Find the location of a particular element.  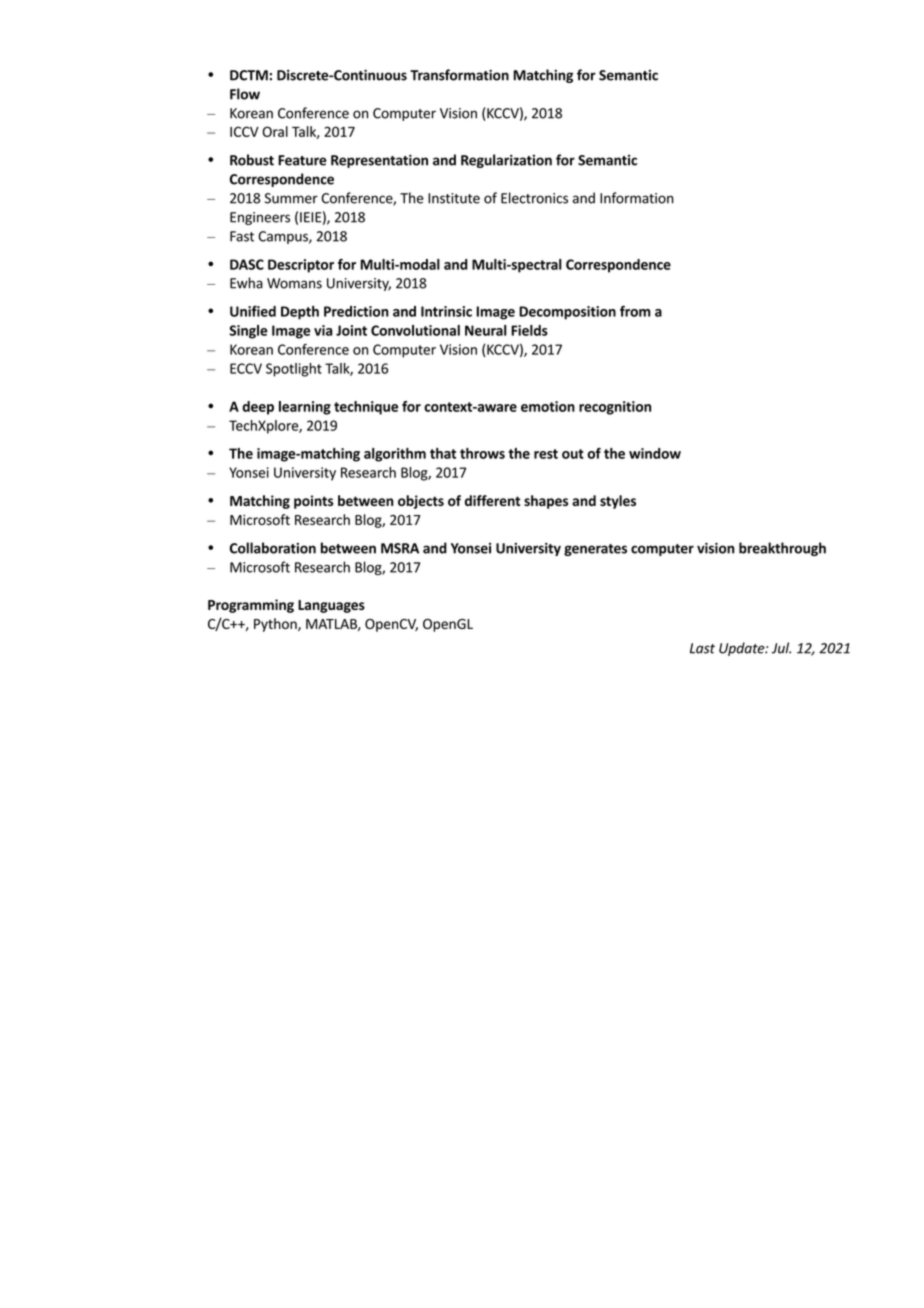

Spotlight is located at coordinates (294, 370).
